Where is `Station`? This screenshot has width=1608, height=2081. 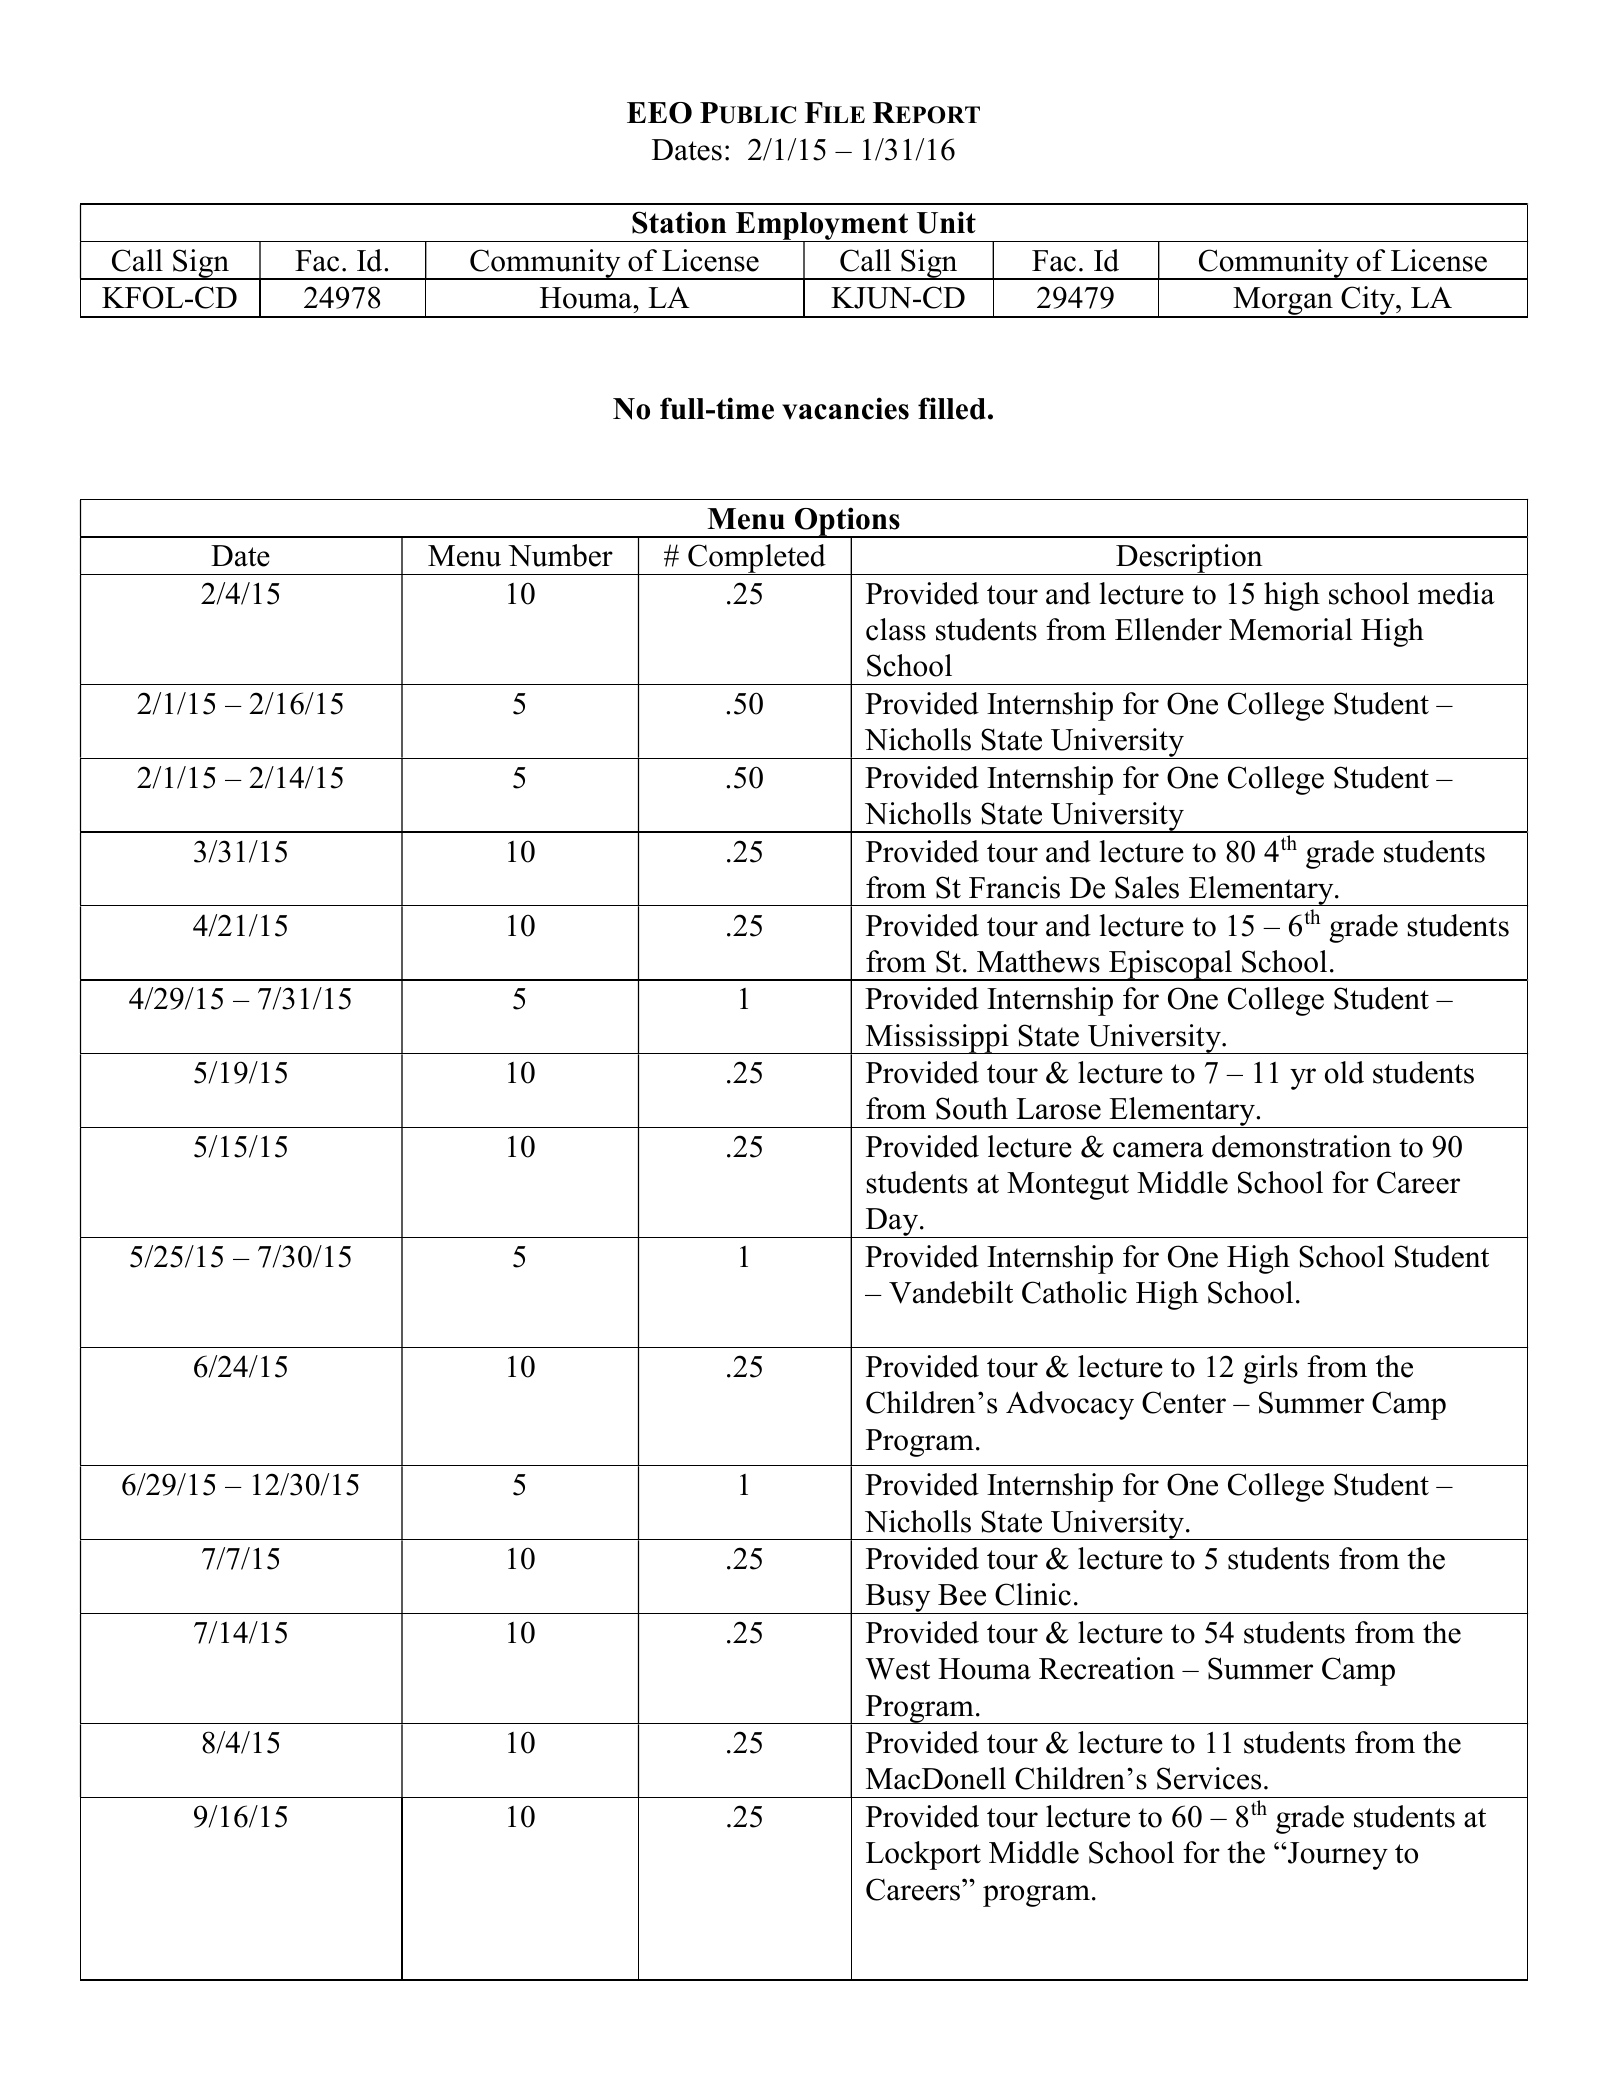 Station is located at coordinates (679, 222).
